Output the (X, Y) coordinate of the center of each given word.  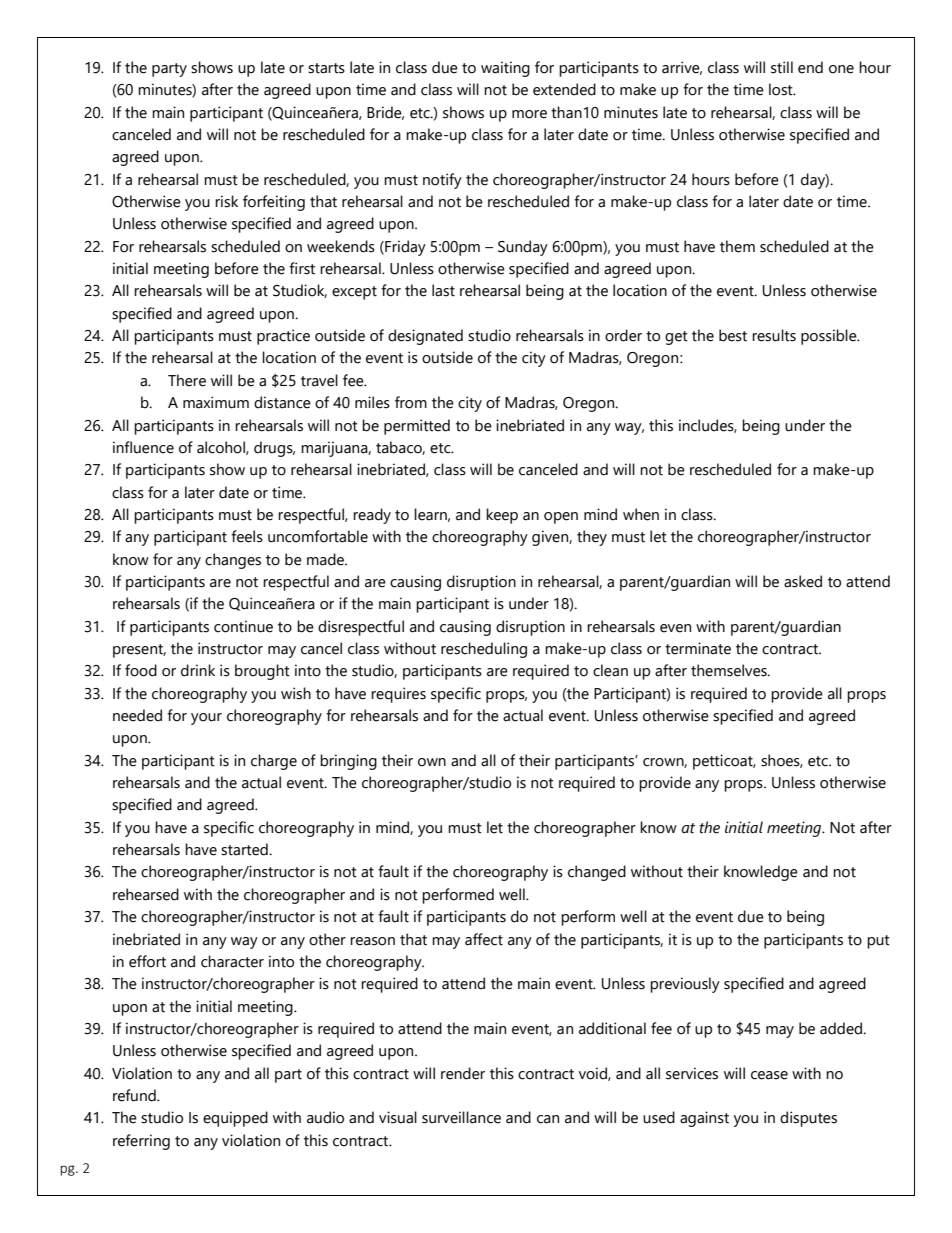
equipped (235, 1119)
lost (782, 89)
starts (326, 68)
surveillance (461, 1117)
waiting (505, 69)
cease (769, 1075)
